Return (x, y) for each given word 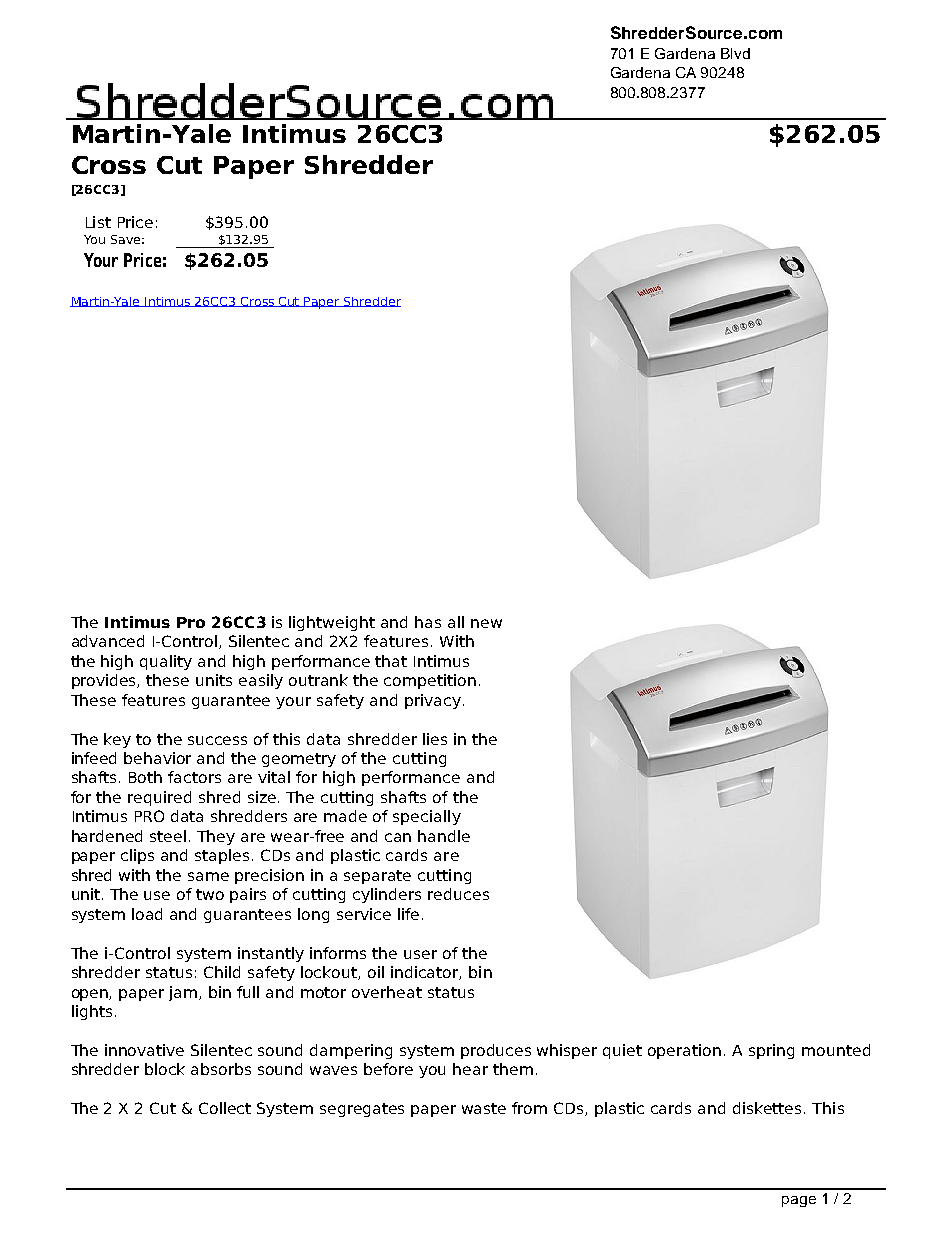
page (799, 1201)
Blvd (735, 53)
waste (484, 1108)
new (486, 623)
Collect (225, 1108)
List (98, 222)
